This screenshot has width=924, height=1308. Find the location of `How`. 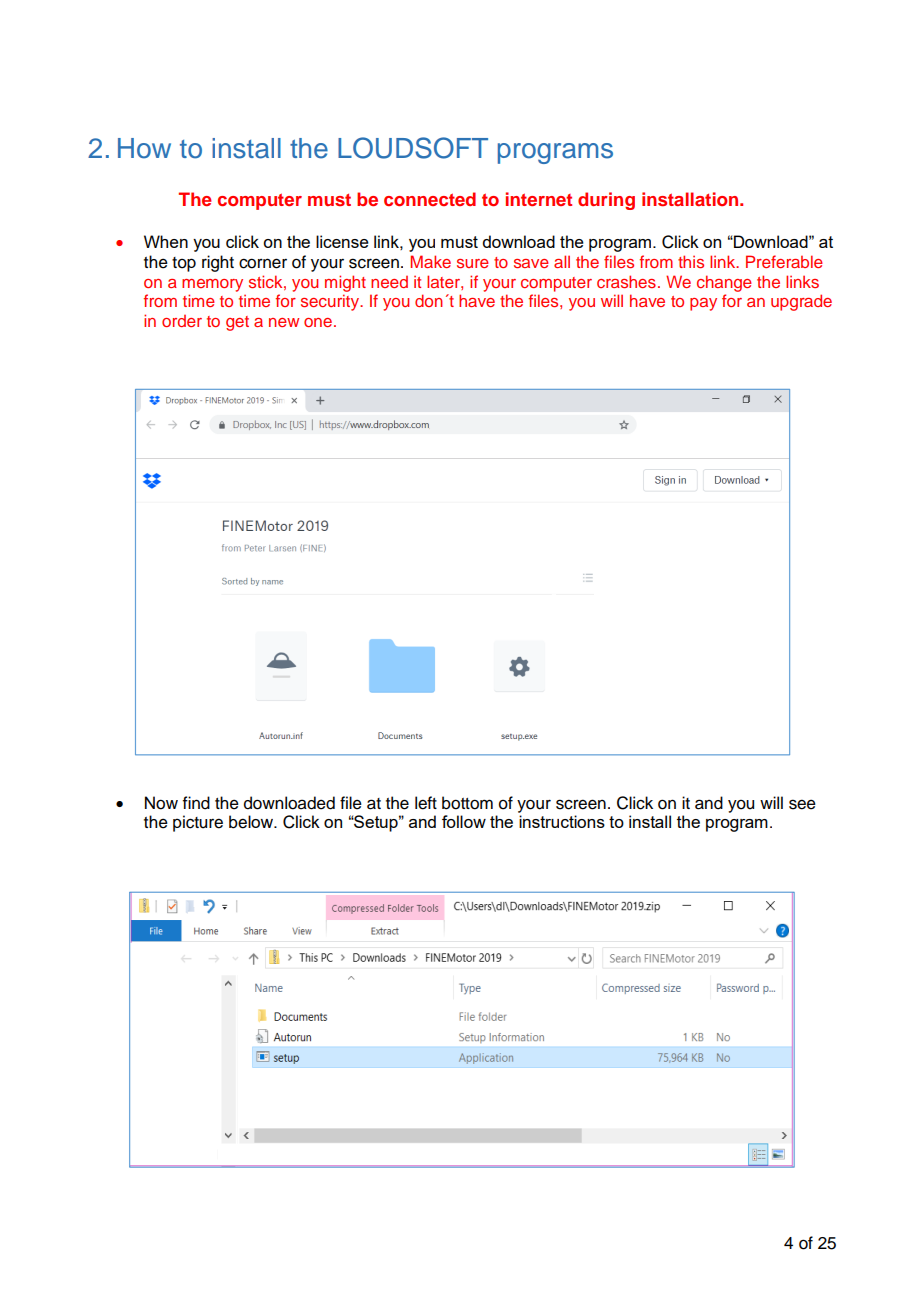

How is located at coordinates (144, 148).
